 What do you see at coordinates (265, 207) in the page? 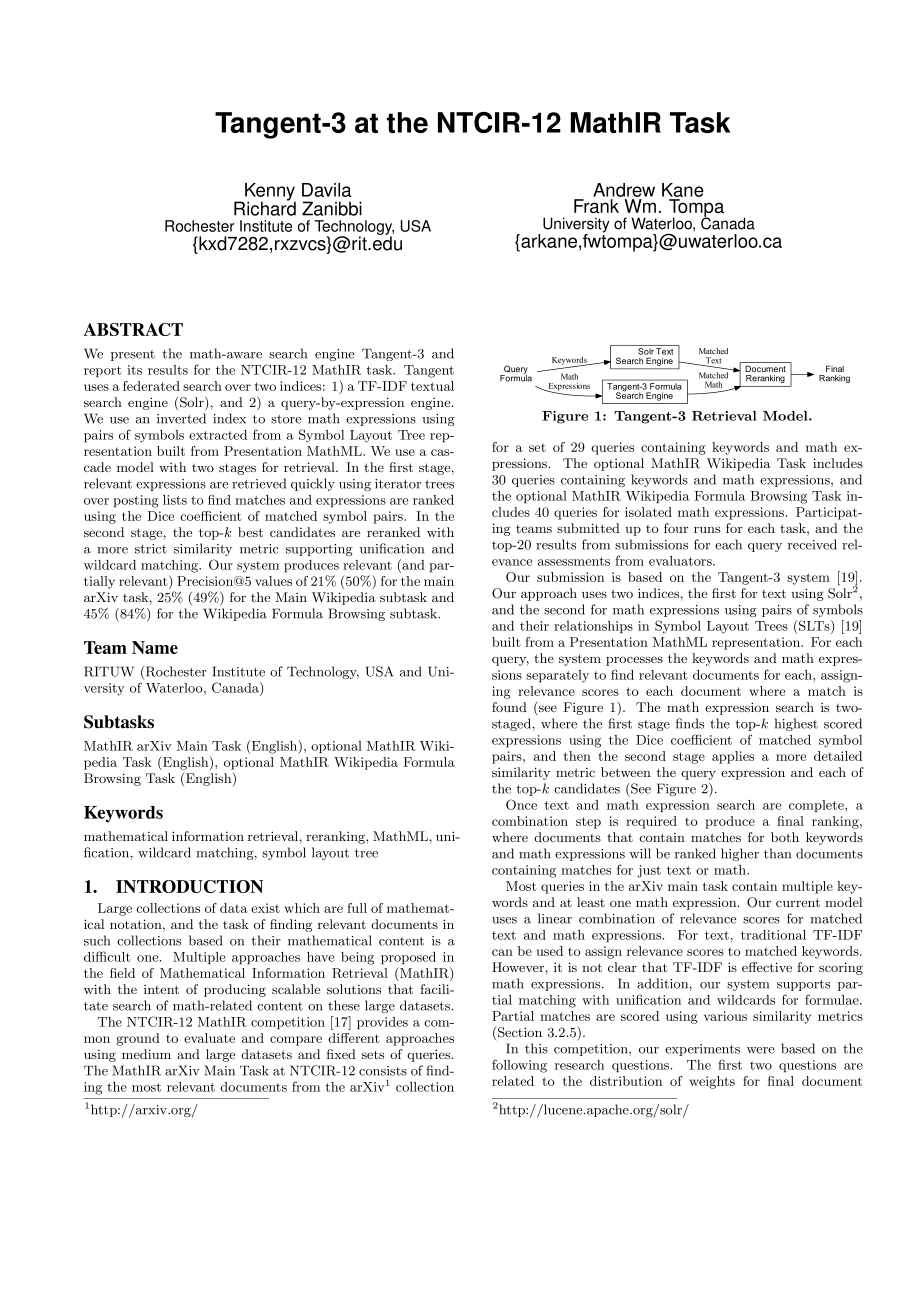
I see `Richard` at bounding box center [265, 207].
